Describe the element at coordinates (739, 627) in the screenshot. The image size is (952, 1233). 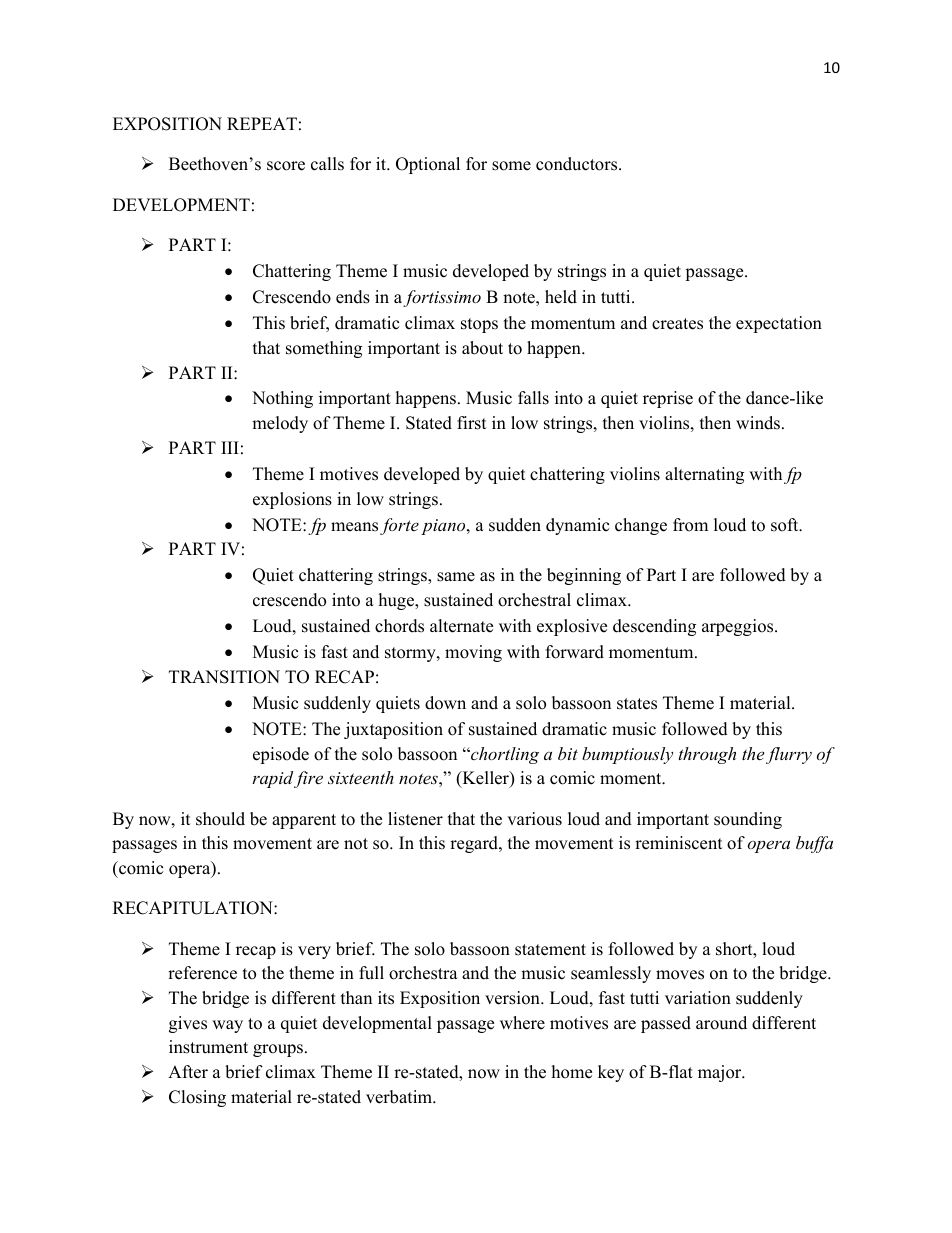
I see `arpeggios` at that location.
